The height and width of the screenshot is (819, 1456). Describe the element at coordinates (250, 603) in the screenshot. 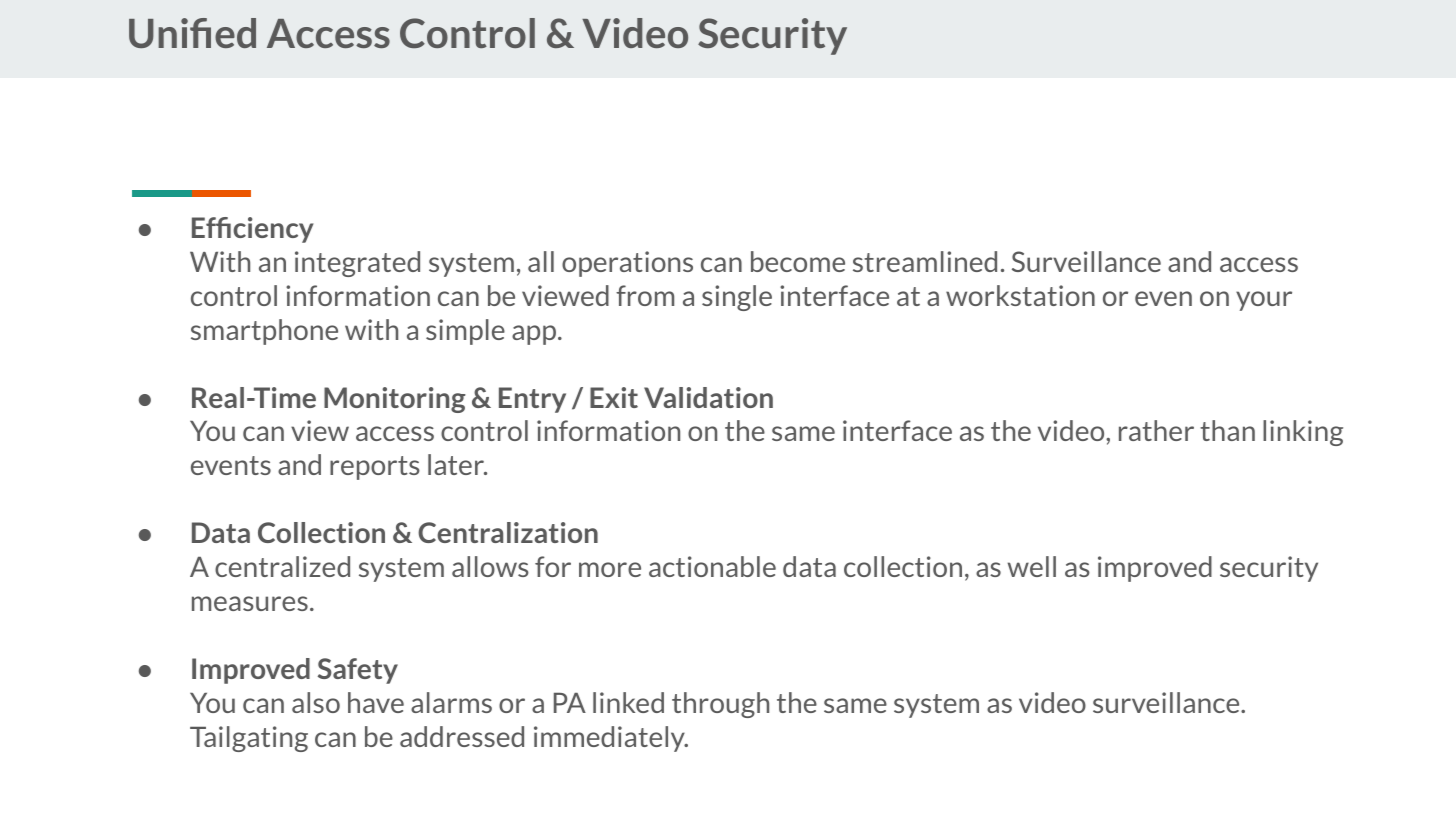

I see `measures` at that location.
